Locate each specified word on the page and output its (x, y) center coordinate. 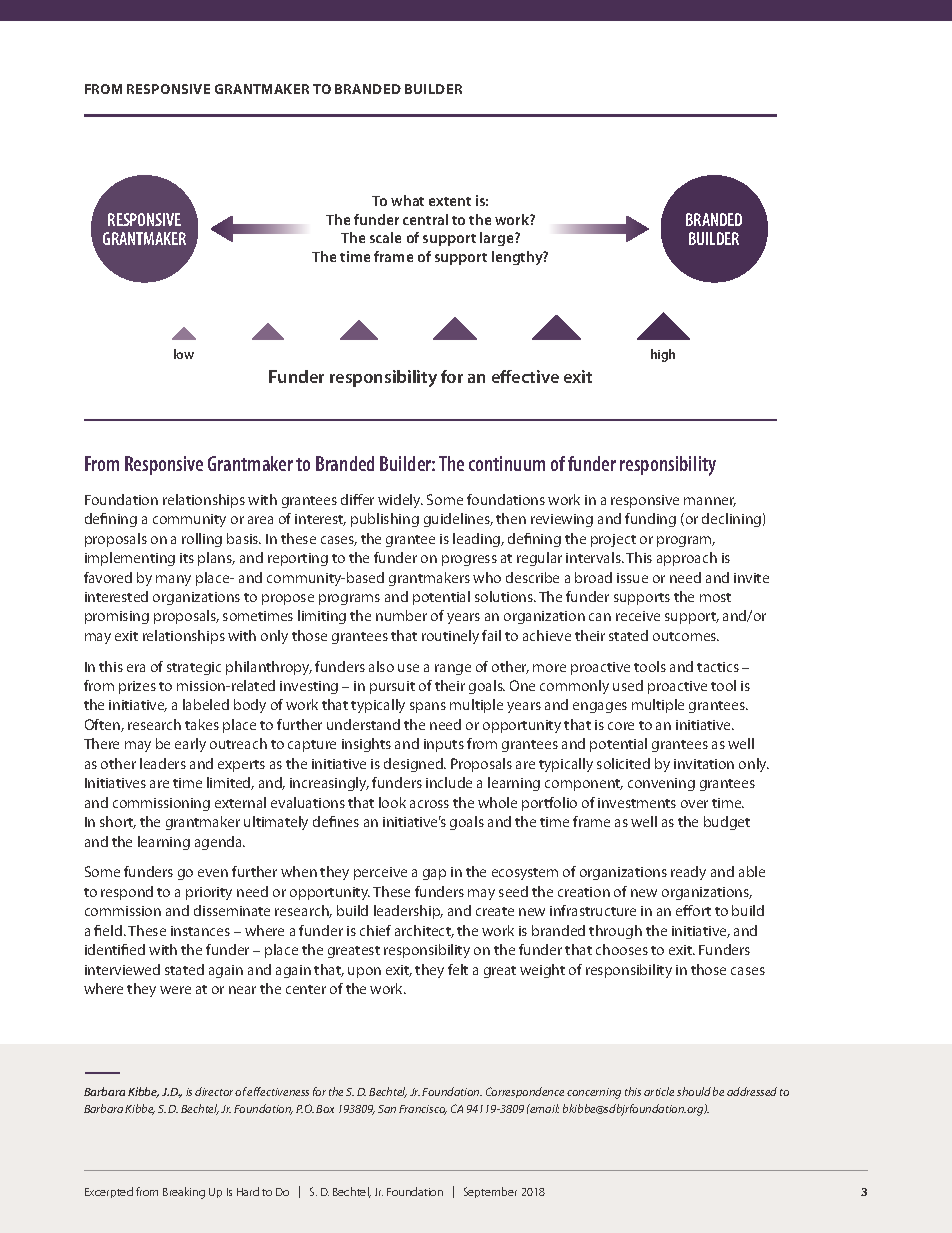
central (425, 219)
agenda (219, 843)
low (184, 354)
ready (688, 873)
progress (469, 560)
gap (434, 874)
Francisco (423, 1110)
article (659, 1091)
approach (687, 559)
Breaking (184, 1193)
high (663, 355)
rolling (202, 540)
